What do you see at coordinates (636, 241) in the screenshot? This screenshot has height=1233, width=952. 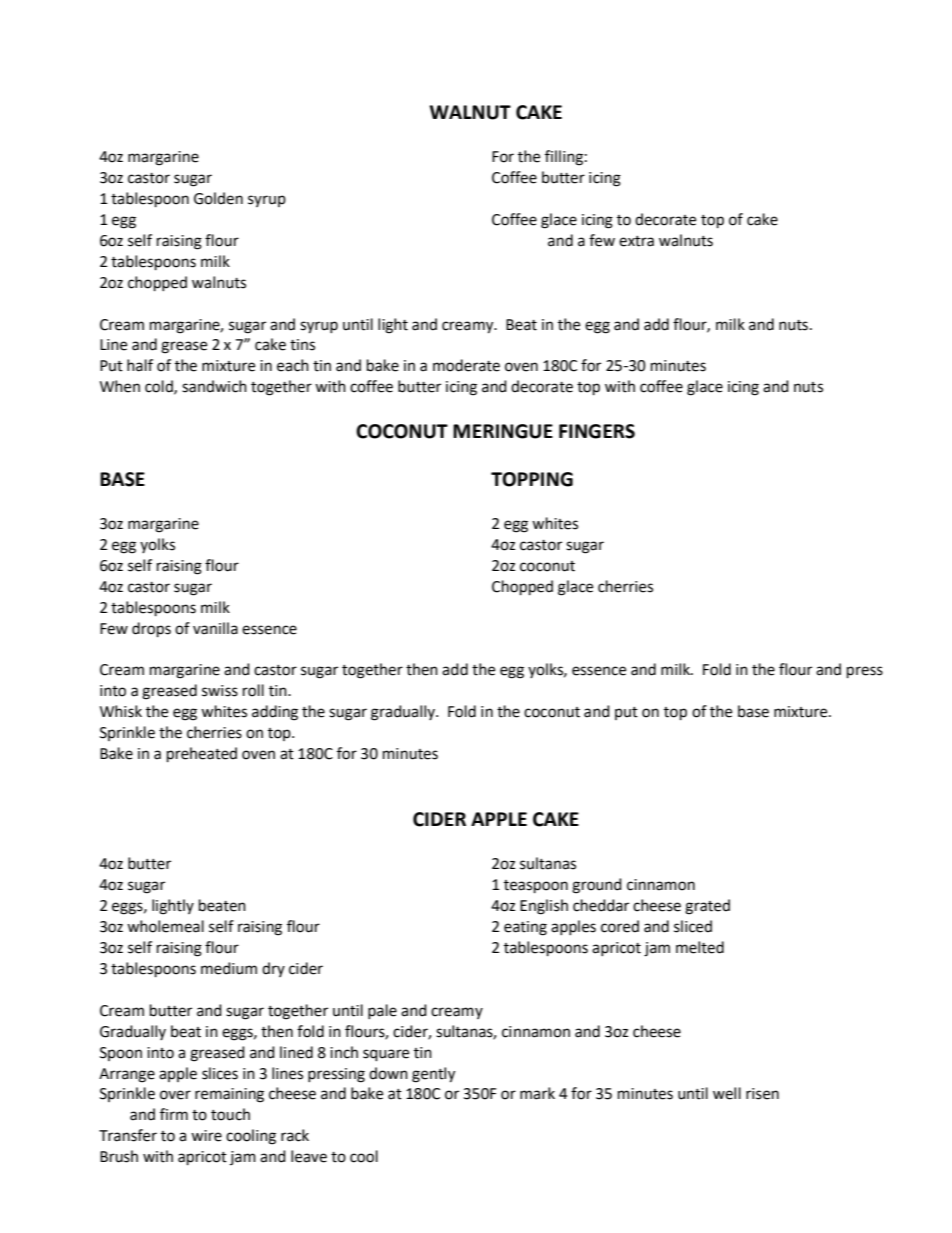 I see `extra` at bounding box center [636, 241].
